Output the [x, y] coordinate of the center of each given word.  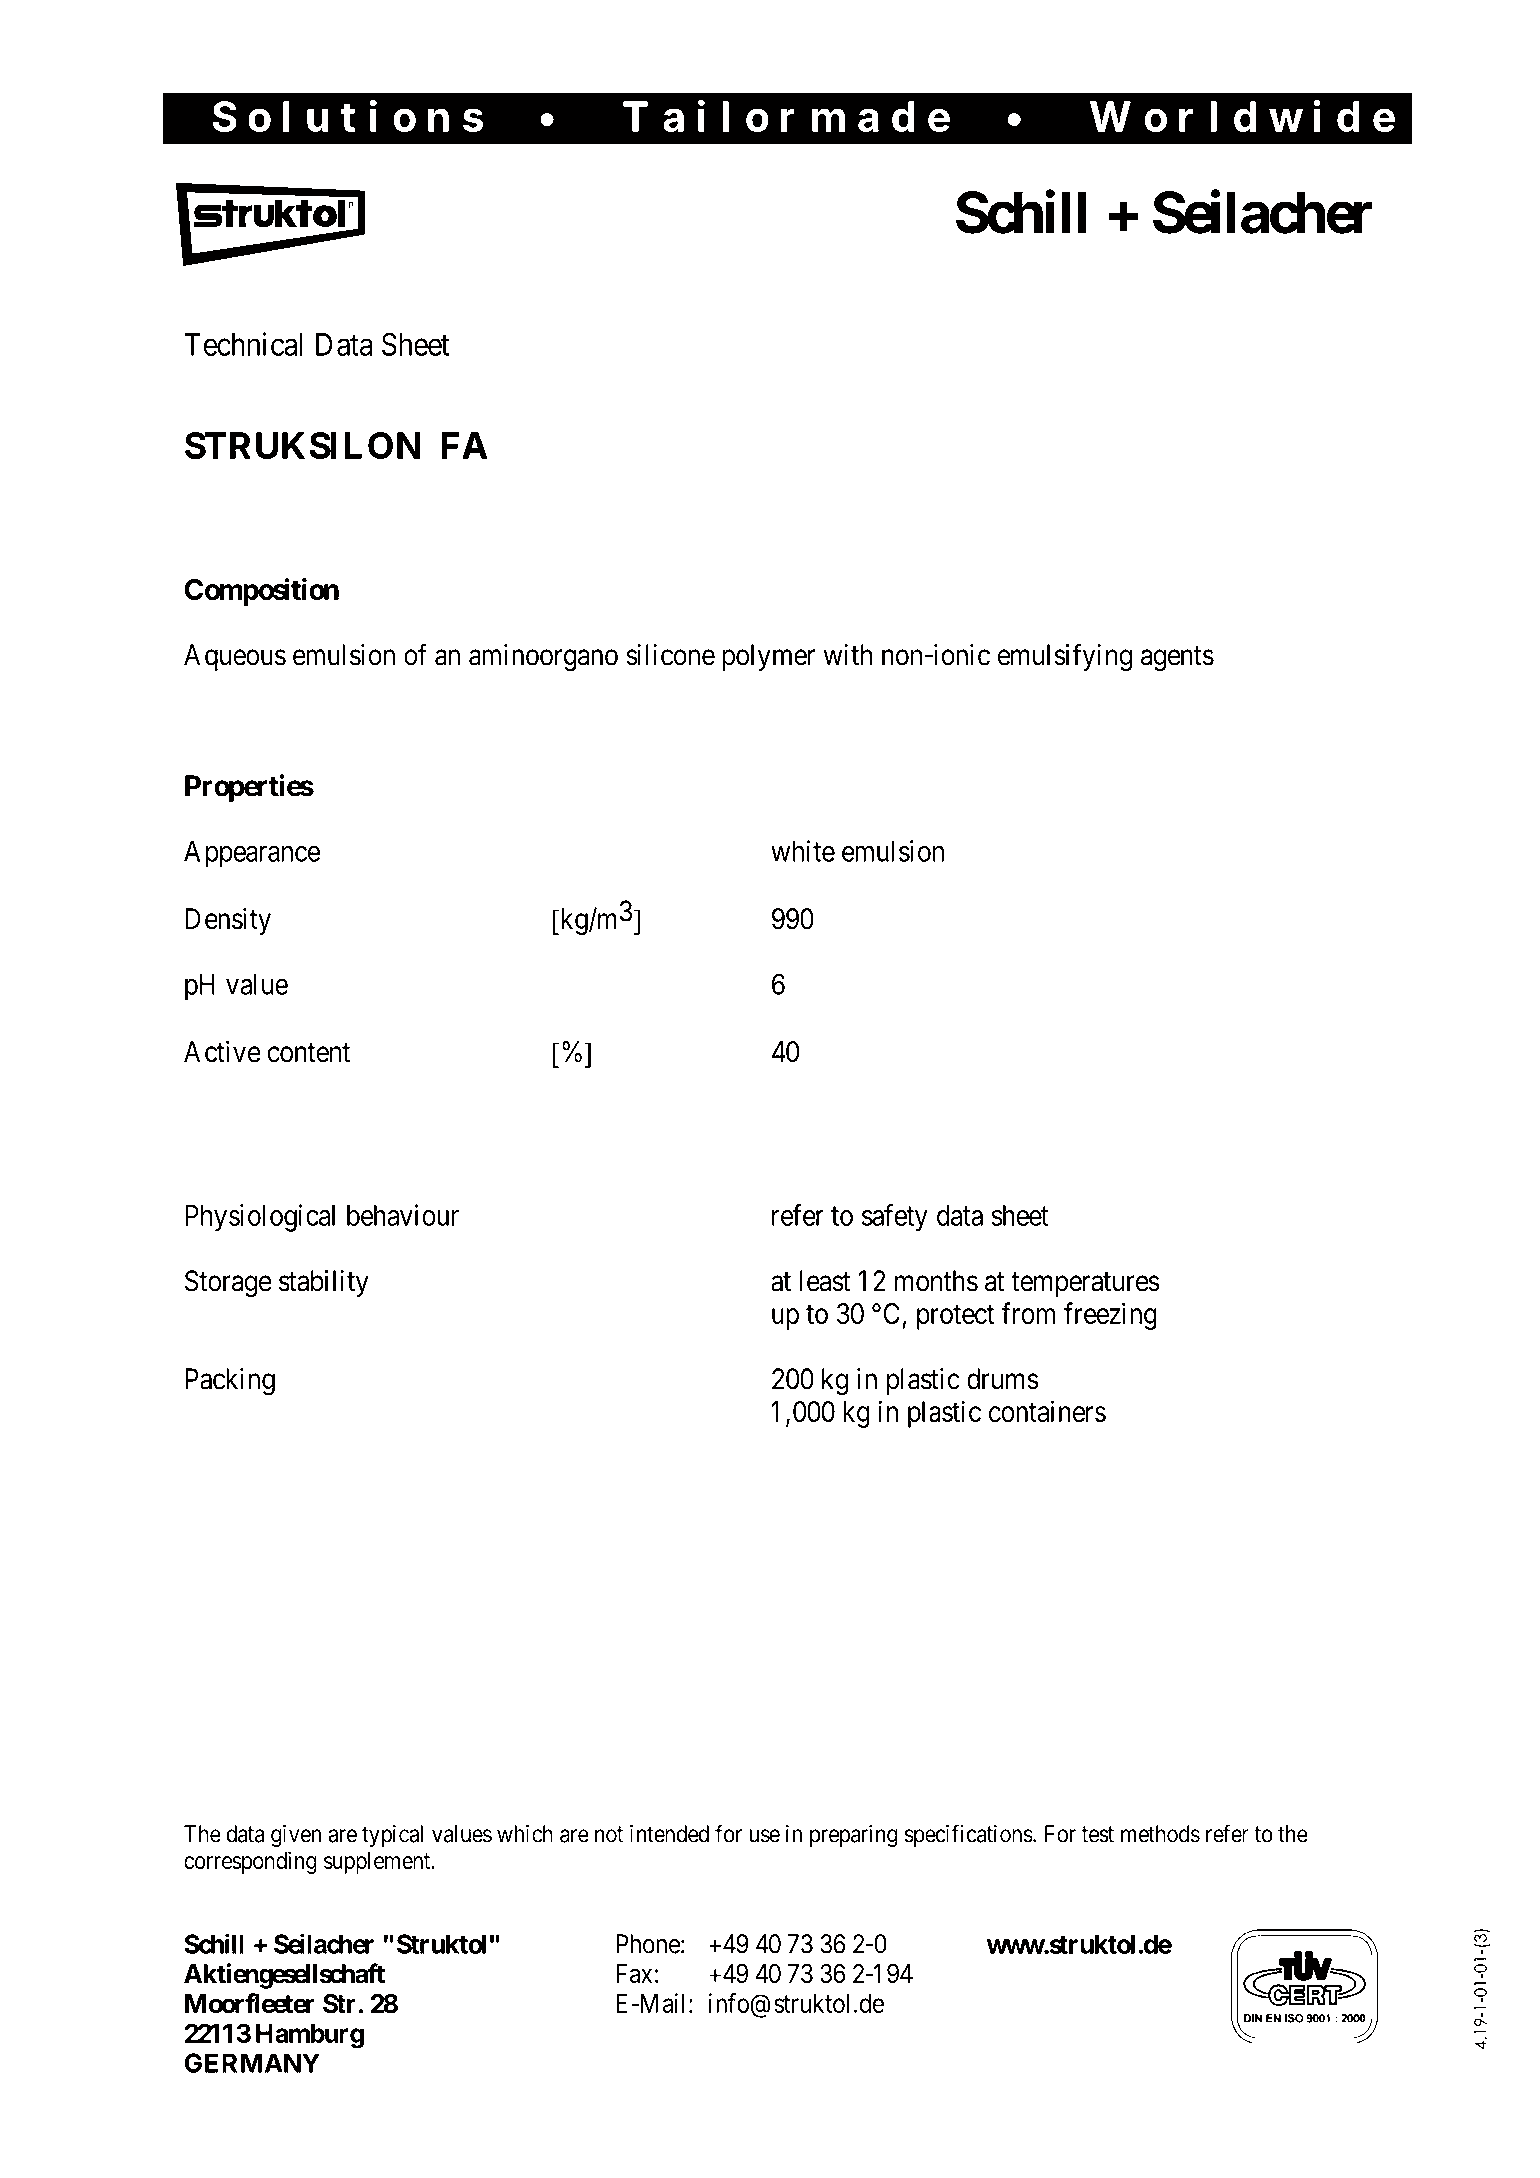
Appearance [252, 854]
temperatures [1085, 1284]
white [803, 851]
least [825, 1281]
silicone [670, 655]
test [1097, 1834]
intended [669, 1833]
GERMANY [252, 2063]
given [296, 1836]
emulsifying [1065, 657]
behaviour [403, 1215]
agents [1177, 659]
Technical [243, 344]
